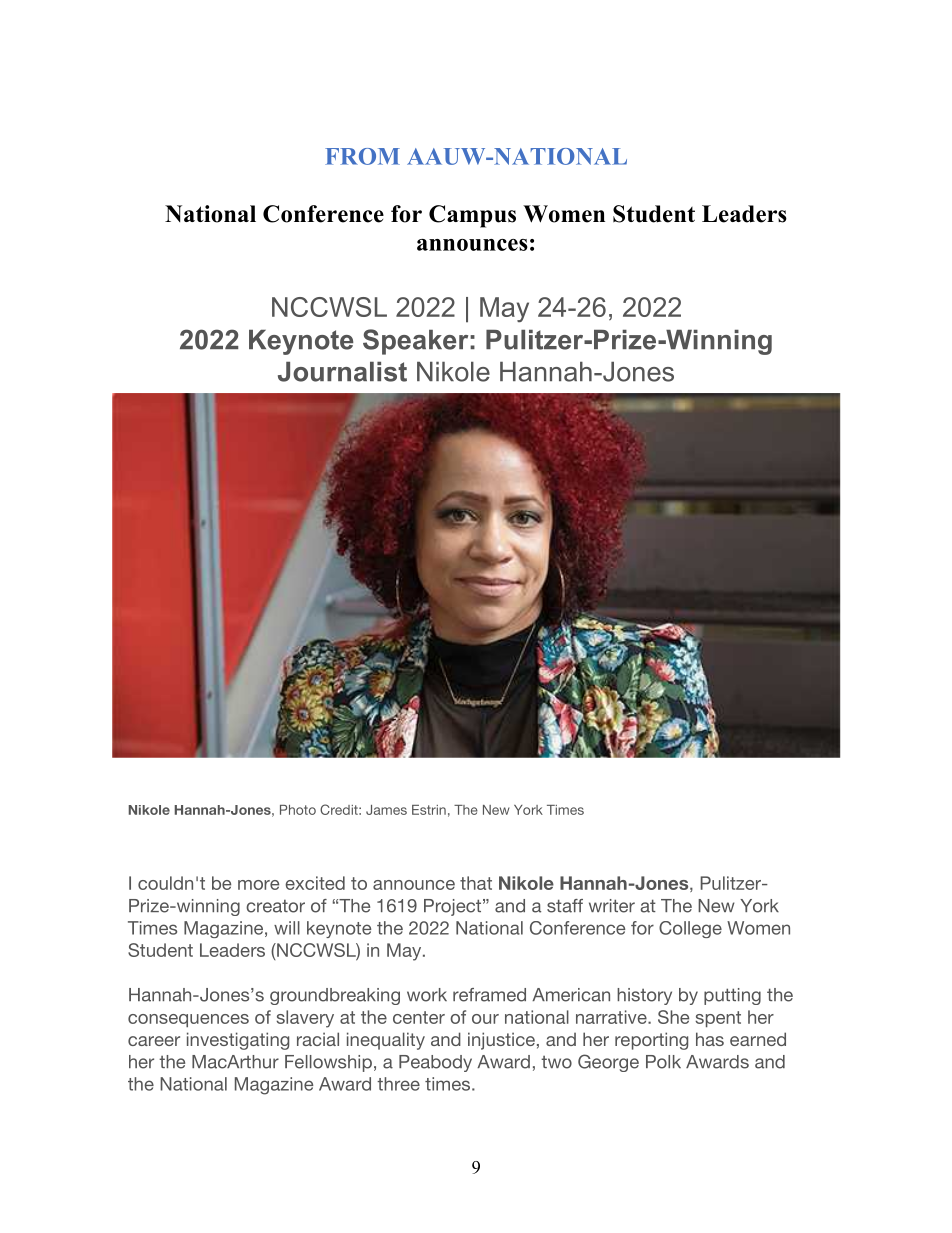  I want to click on Estrin, so click(429, 810).
